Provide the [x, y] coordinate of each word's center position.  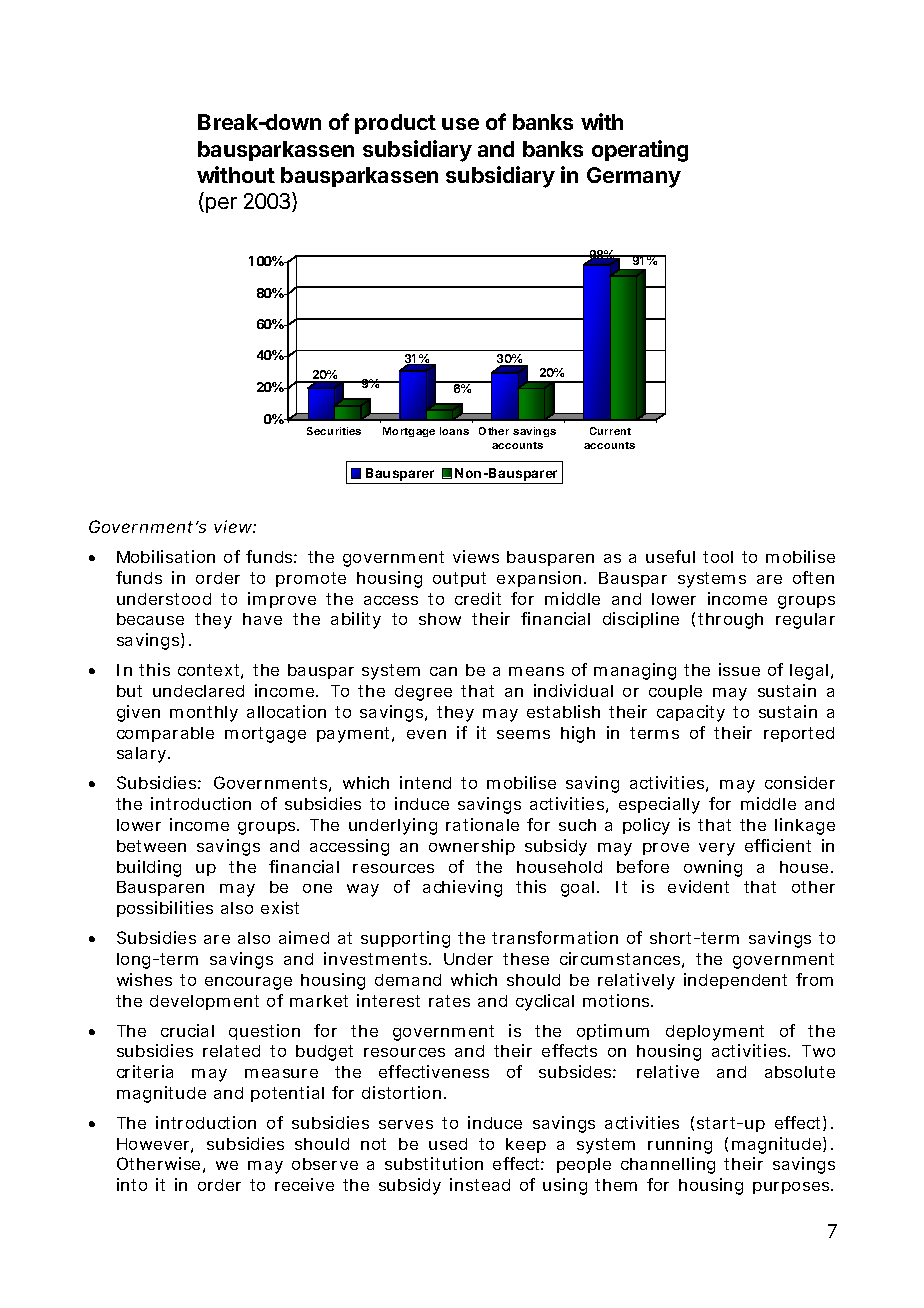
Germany [634, 177]
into [132, 1184]
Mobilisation [166, 556]
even [426, 734]
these [526, 959]
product [395, 124]
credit [478, 598]
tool [718, 557]
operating [640, 151]
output [459, 579]
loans [454, 431]
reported [799, 734]
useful [670, 556]
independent [735, 981]
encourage [248, 983]
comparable [165, 734]
